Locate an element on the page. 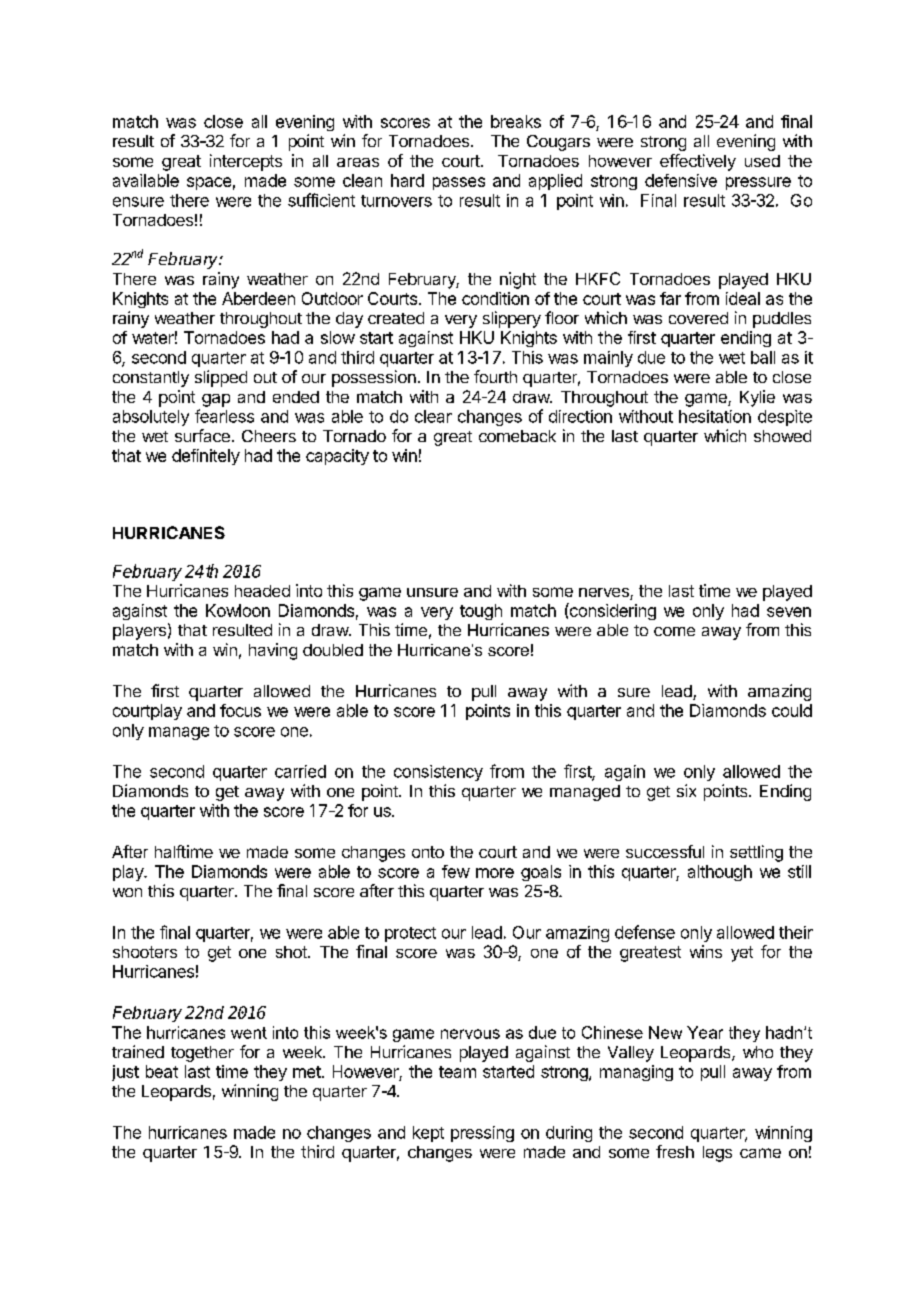 This image has width=924, height=1308. beat is located at coordinates (162, 1071).
